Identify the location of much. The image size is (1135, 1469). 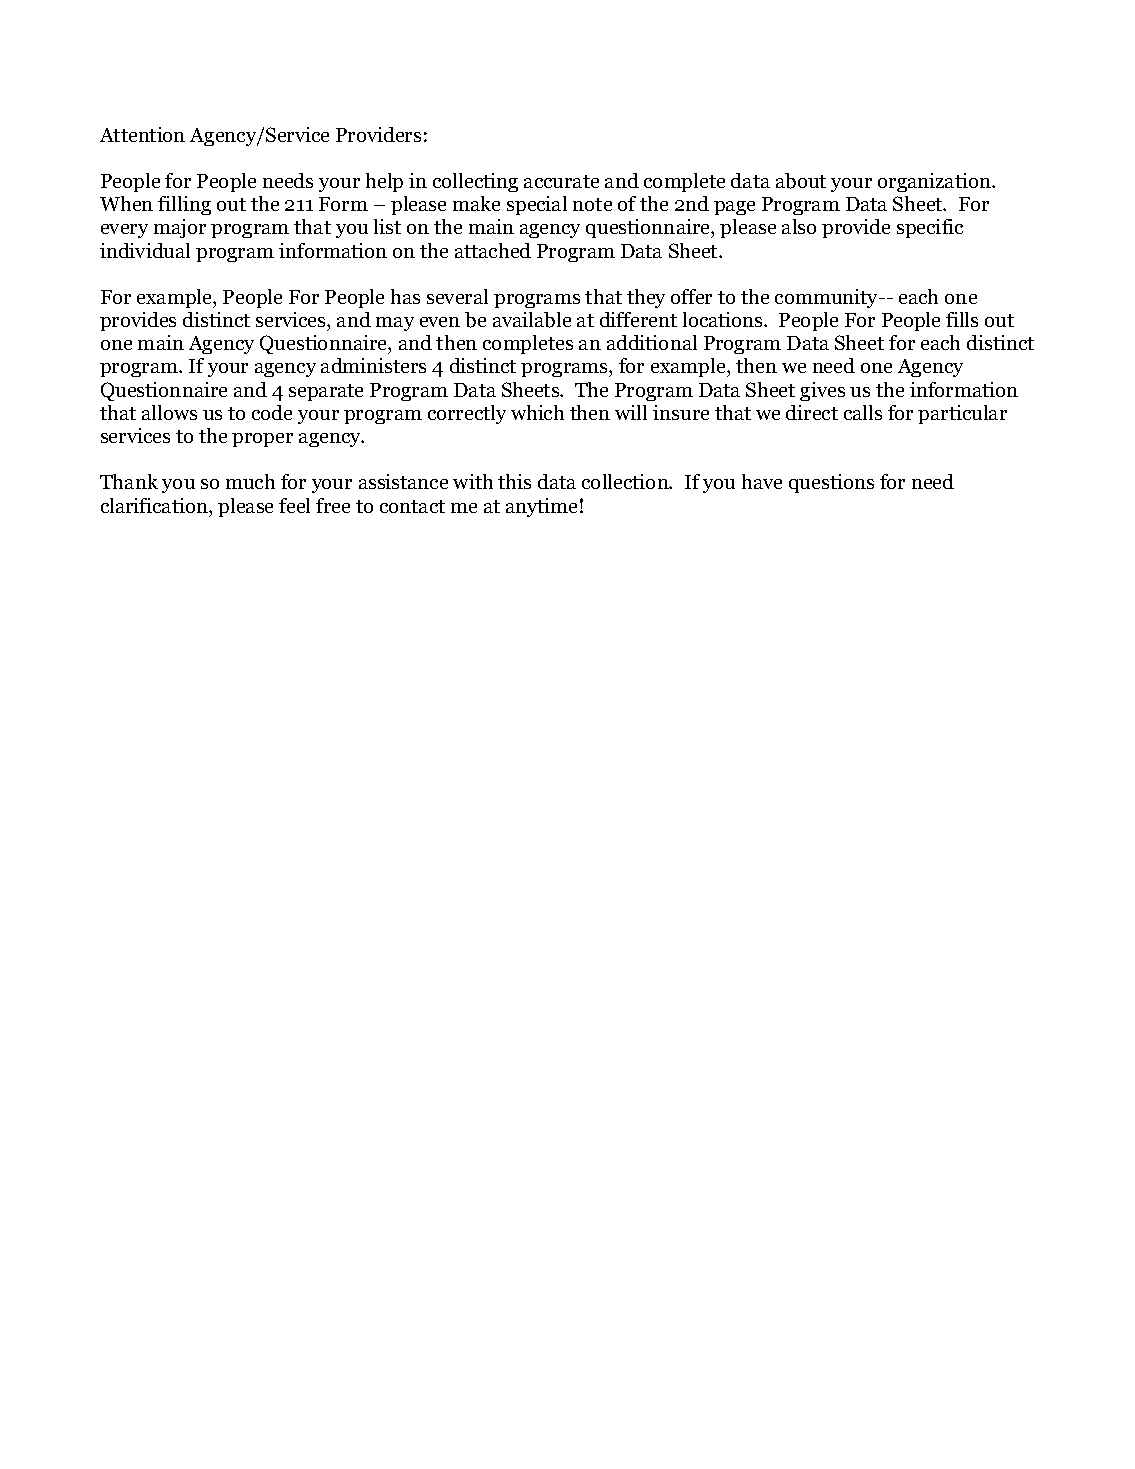
(250, 481).
